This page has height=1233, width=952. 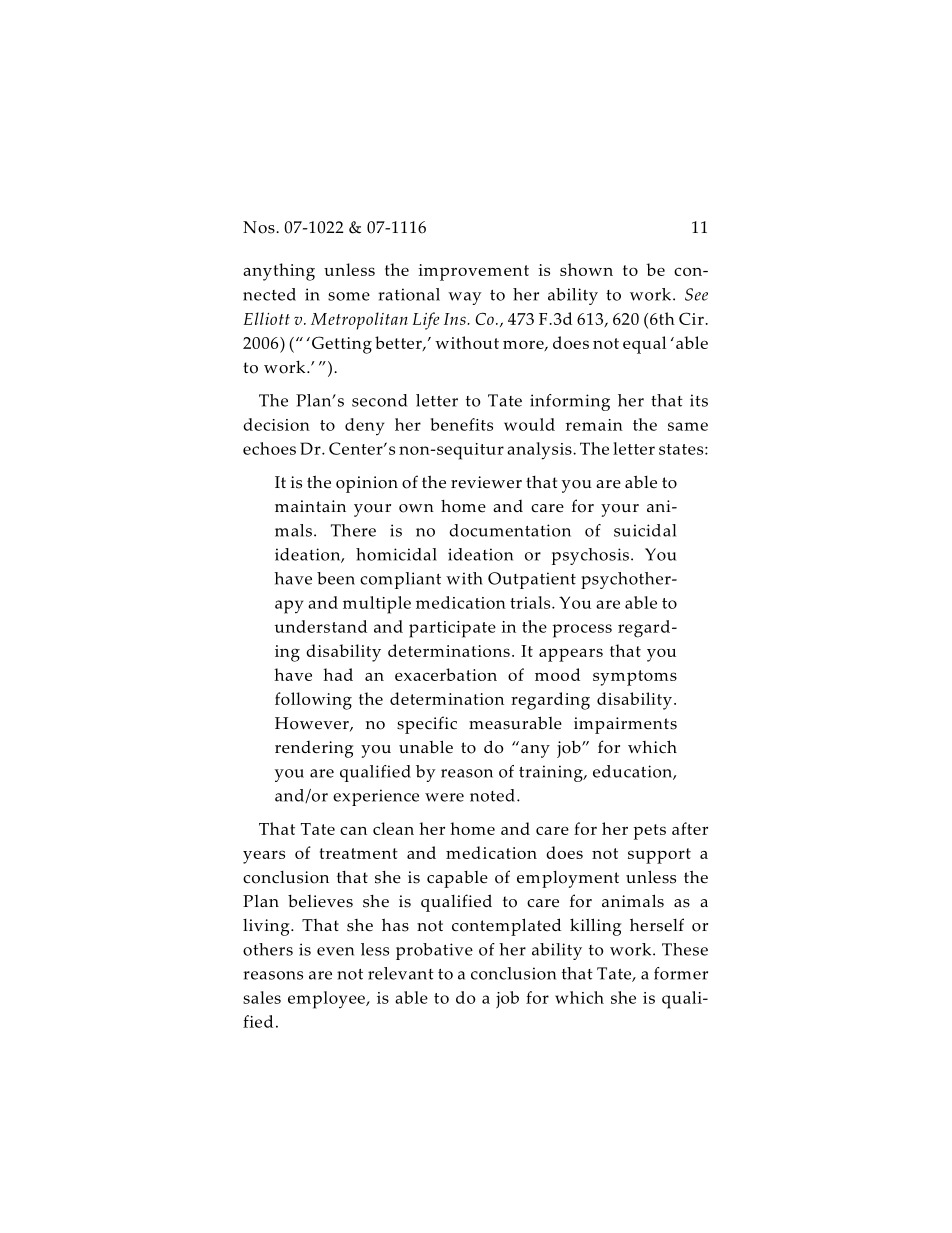 What do you see at coordinates (582, 631) in the page?
I see `process` at bounding box center [582, 631].
